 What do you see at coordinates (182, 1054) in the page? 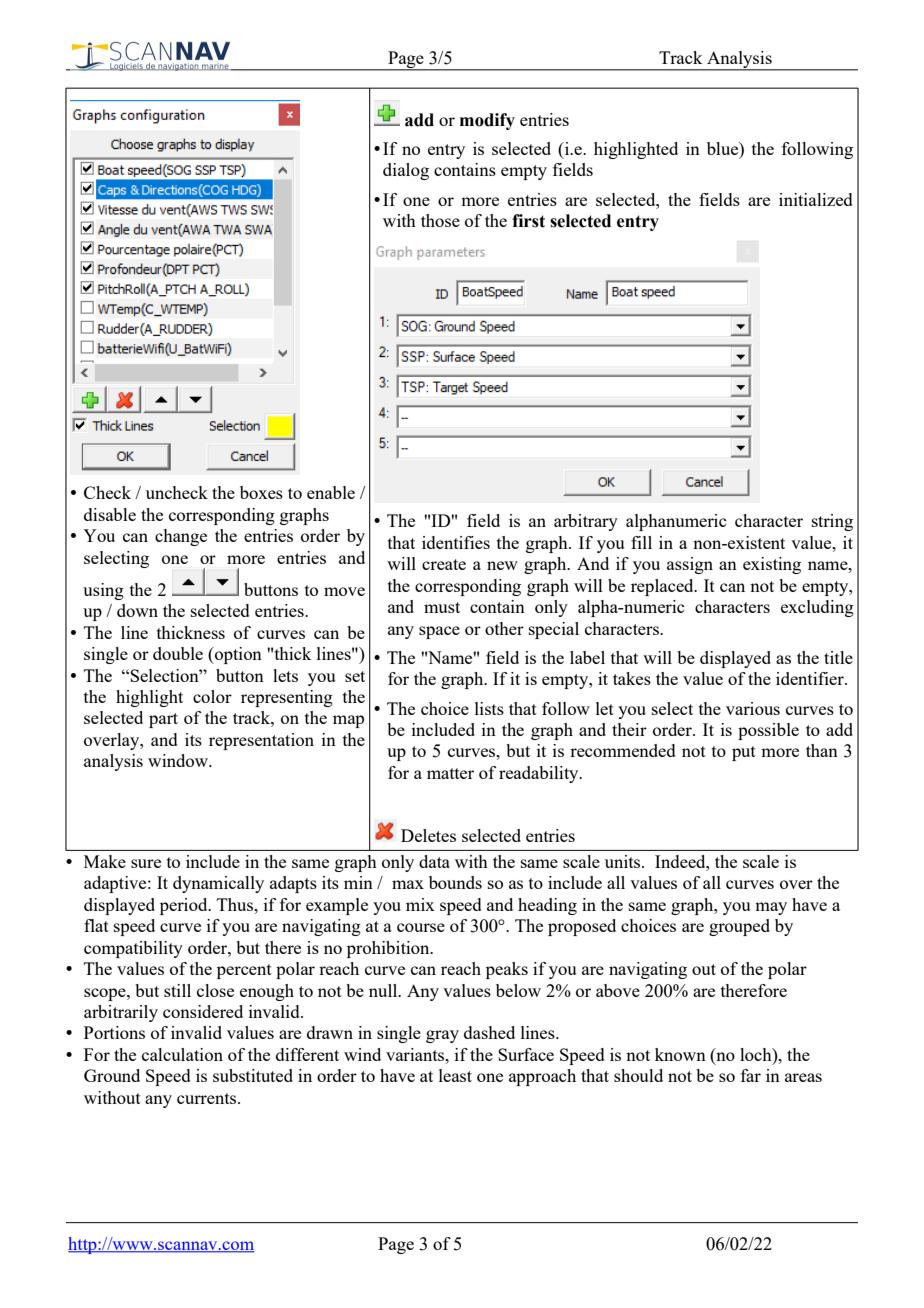
I see `calculation` at bounding box center [182, 1054].
